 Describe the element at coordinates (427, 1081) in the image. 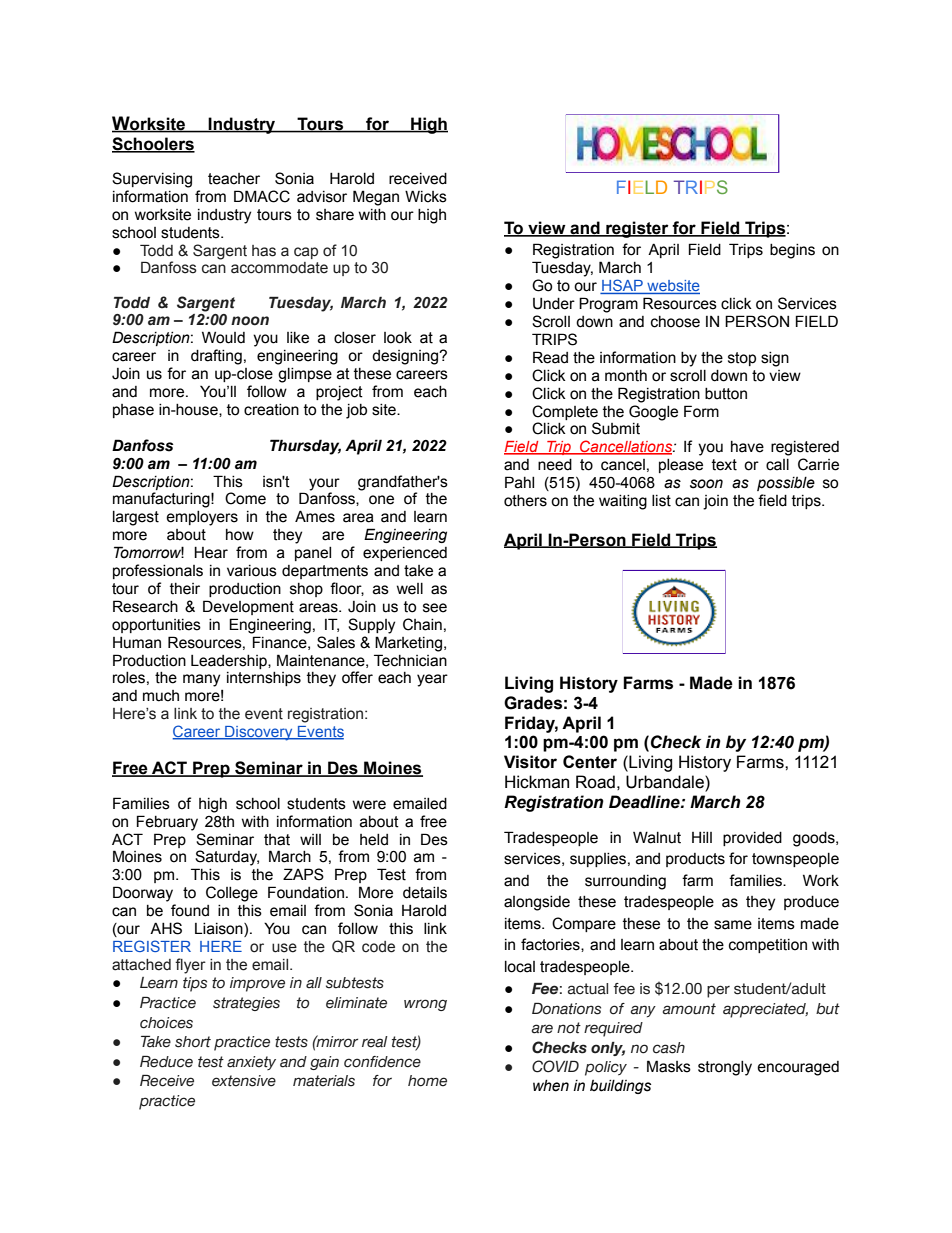

I see `home` at that location.
